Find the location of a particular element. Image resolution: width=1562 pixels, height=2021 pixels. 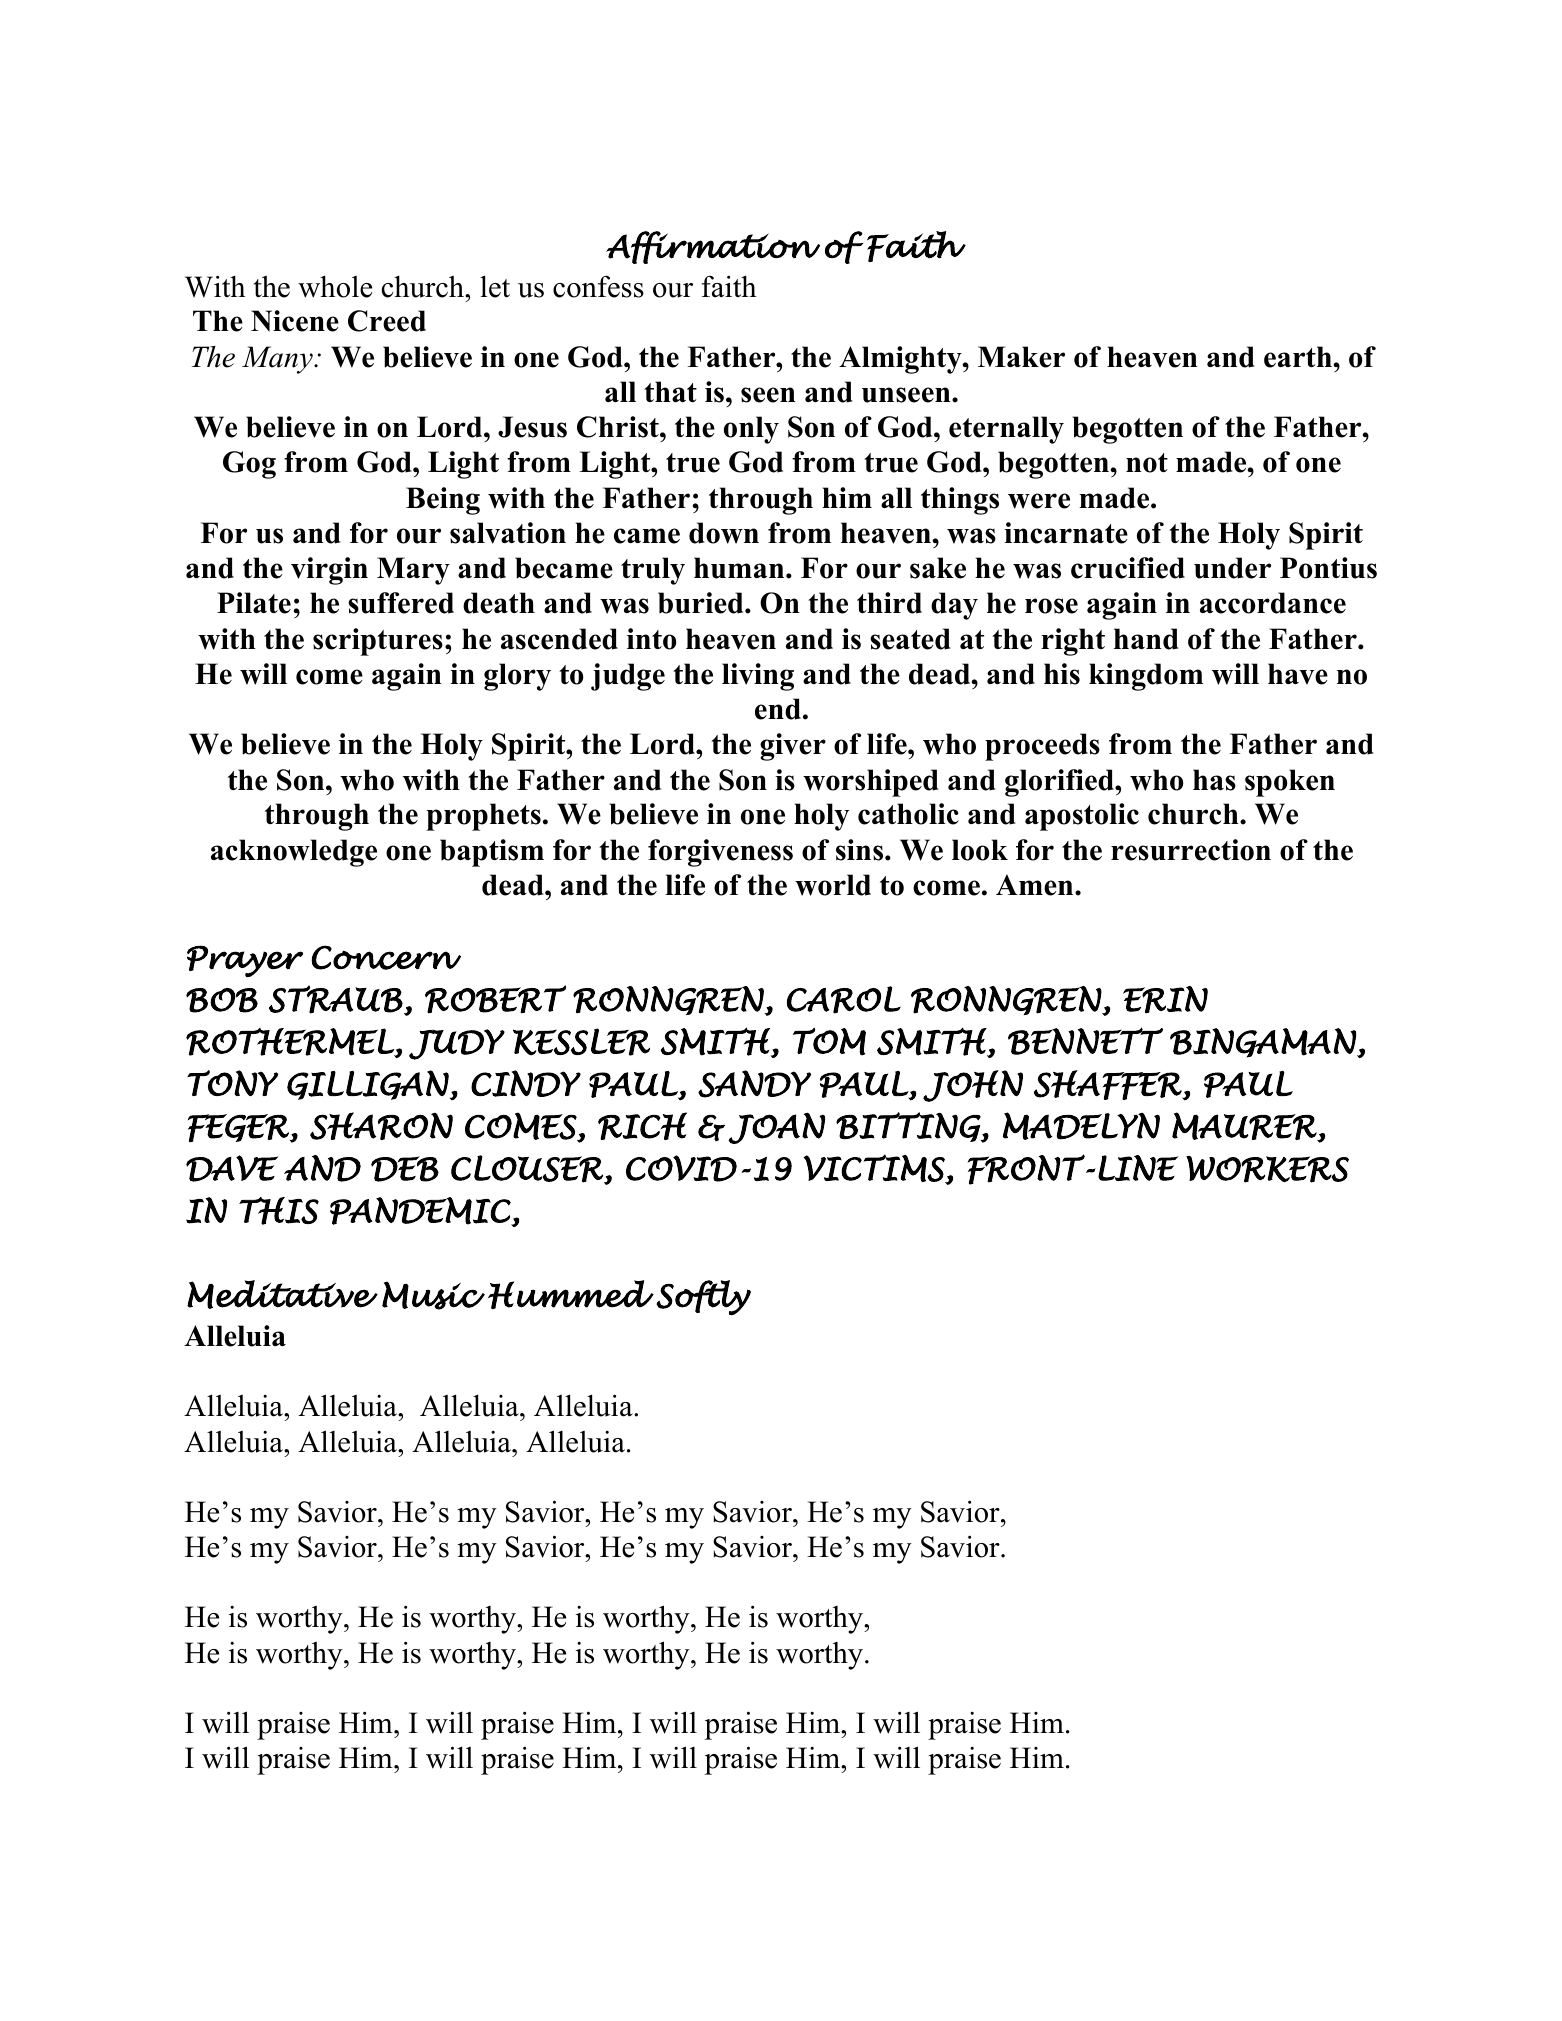

WORKERS is located at coordinates (1267, 1169).
